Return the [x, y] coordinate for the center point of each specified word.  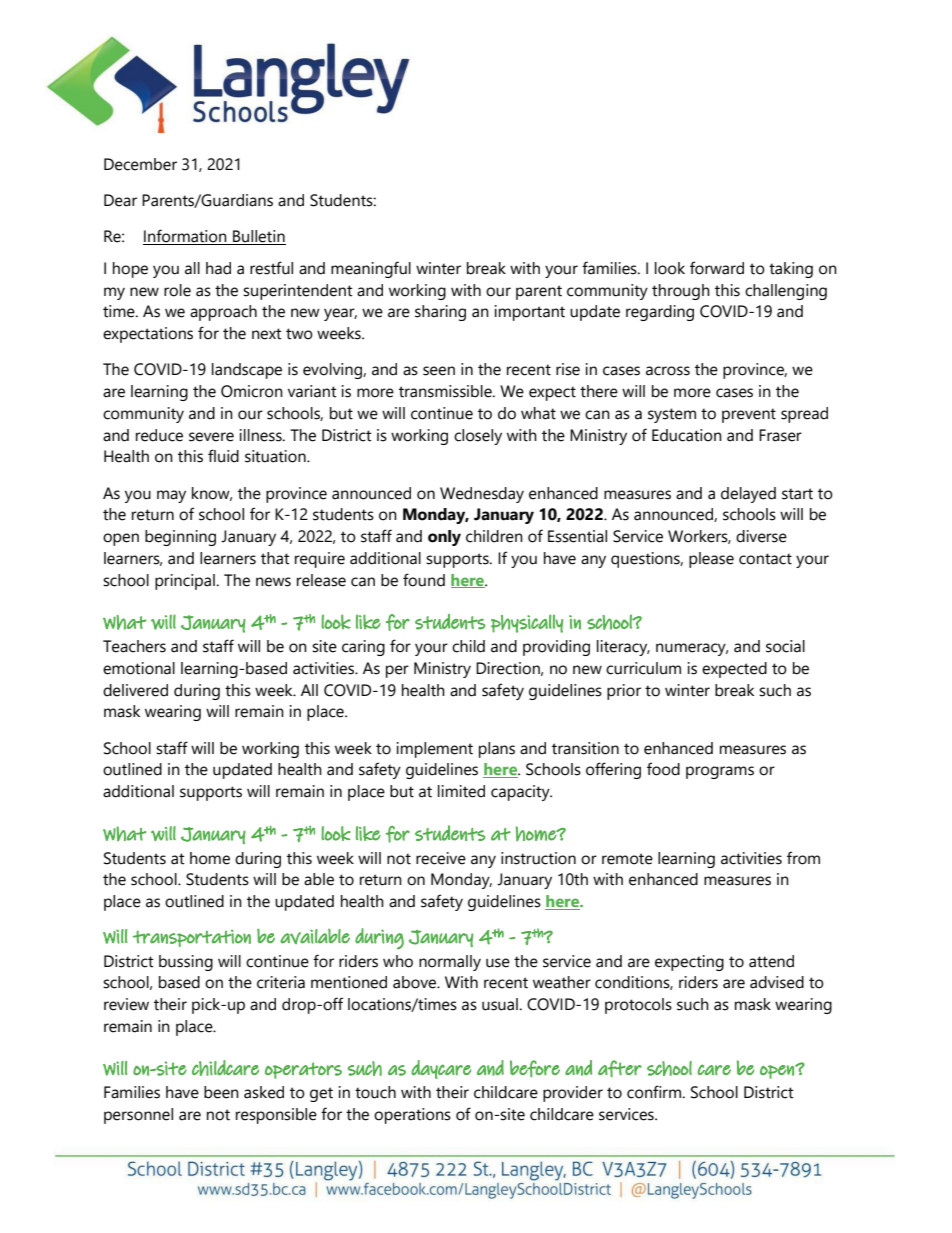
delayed [748, 495]
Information [186, 237]
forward [717, 268]
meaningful [371, 269]
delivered [135, 690]
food [663, 769]
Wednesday [482, 495]
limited [461, 791]
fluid [223, 456]
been [221, 1092]
